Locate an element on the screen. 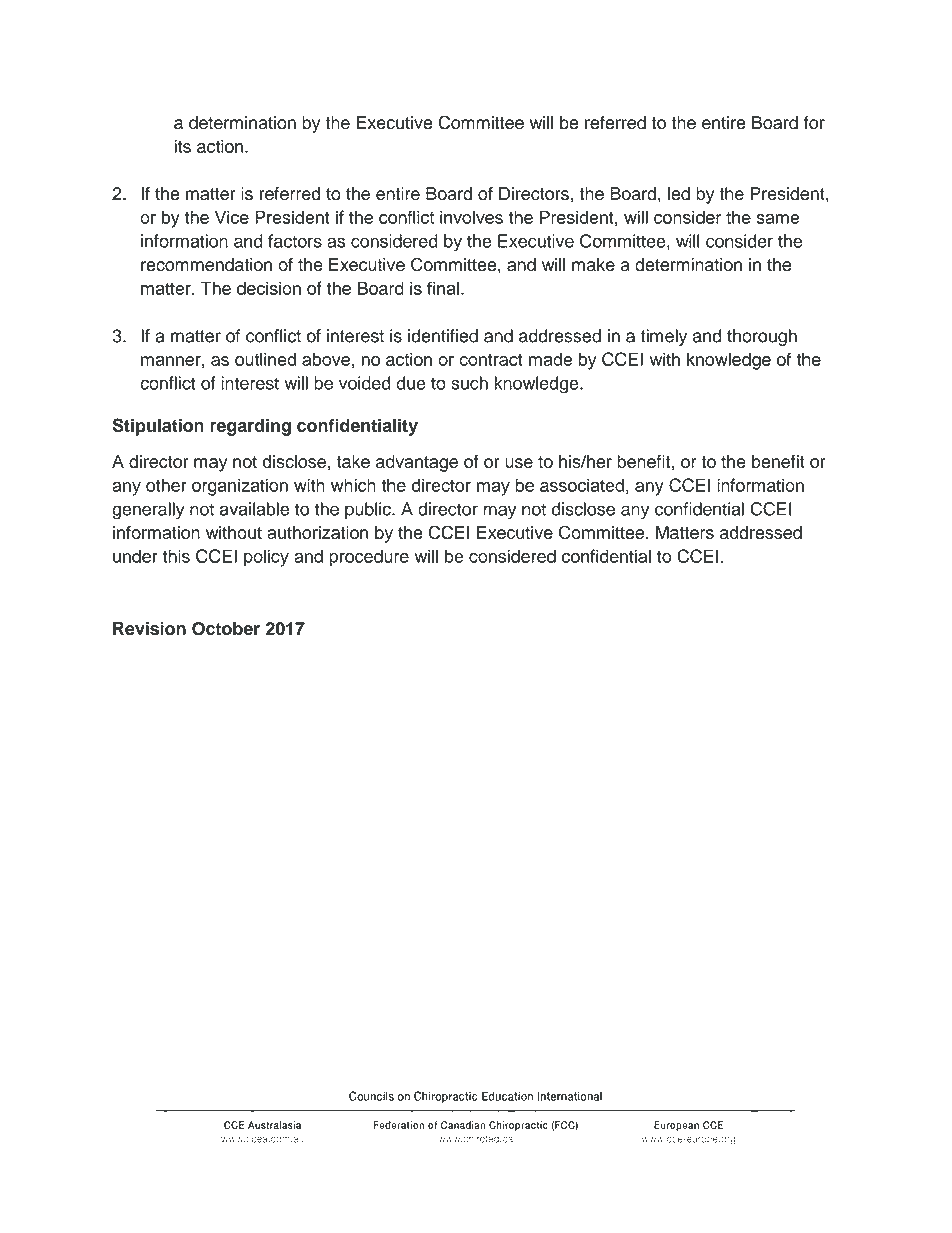 The width and height of the screenshot is (952, 1233). involves is located at coordinates (471, 217).
